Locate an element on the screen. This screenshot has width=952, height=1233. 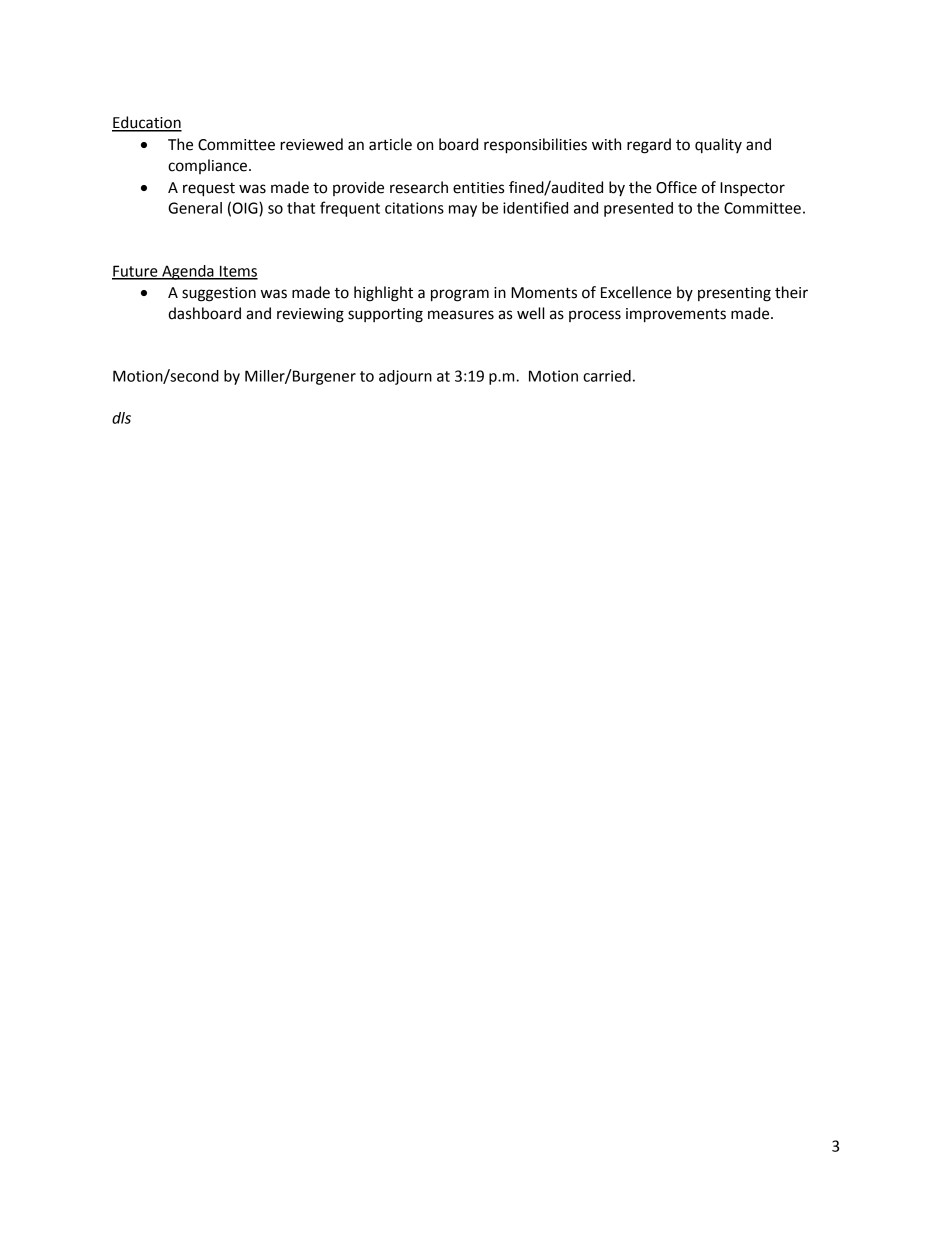
article is located at coordinates (390, 144).
